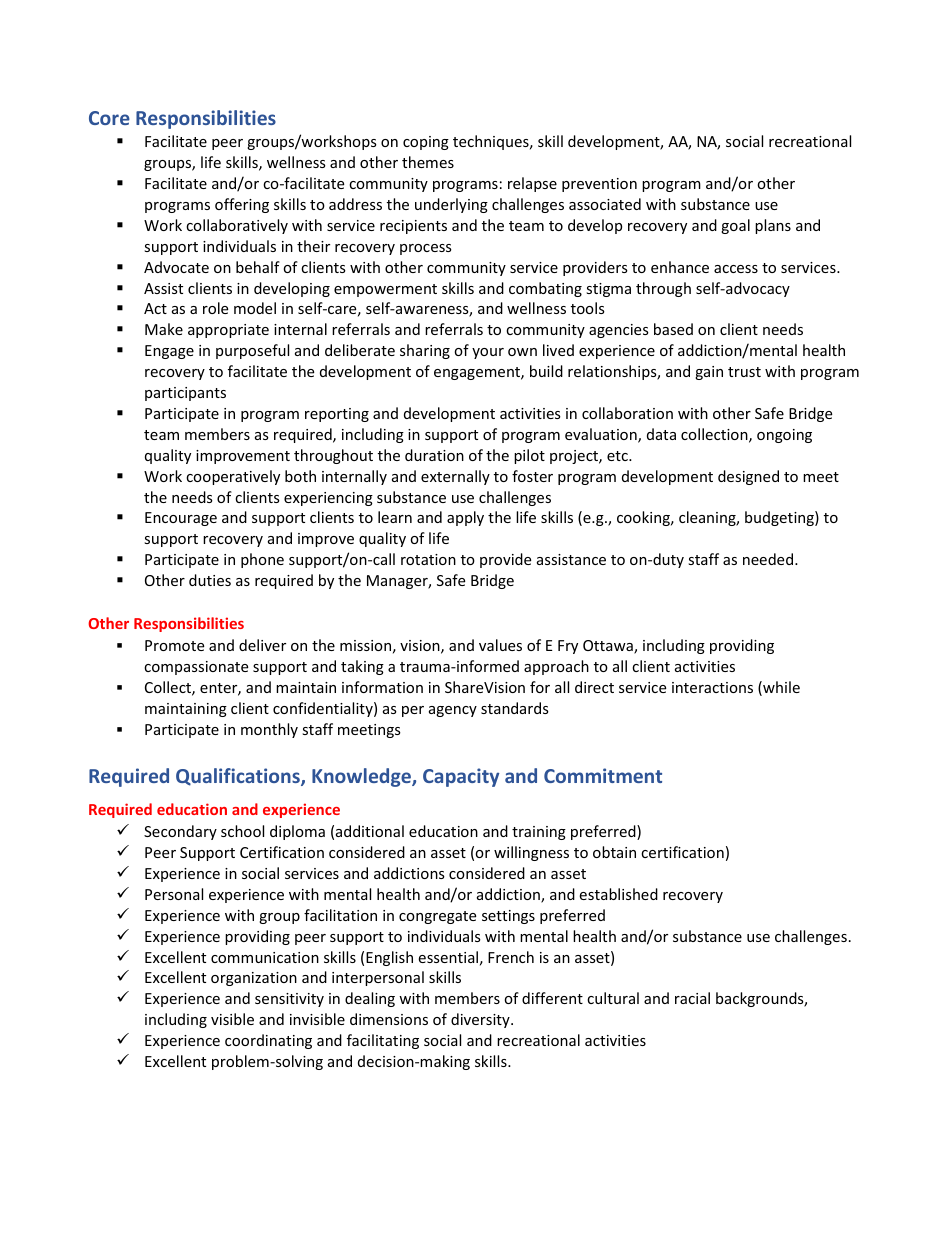 The image size is (952, 1233). What do you see at coordinates (428, 559) in the image?
I see `rotation` at bounding box center [428, 559].
